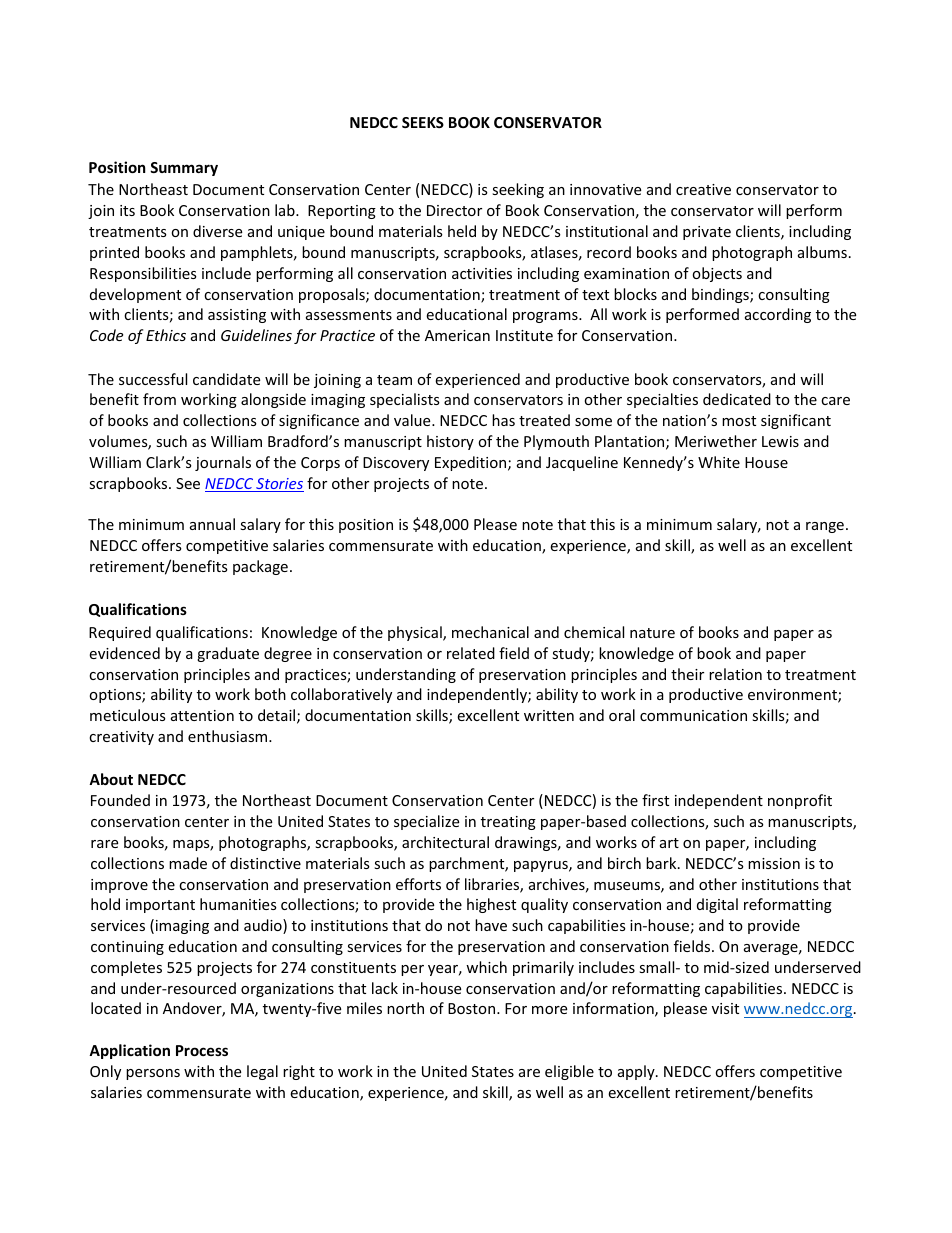 The image size is (952, 1233). What do you see at coordinates (202, 1050) in the screenshot?
I see `Process` at bounding box center [202, 1050].
